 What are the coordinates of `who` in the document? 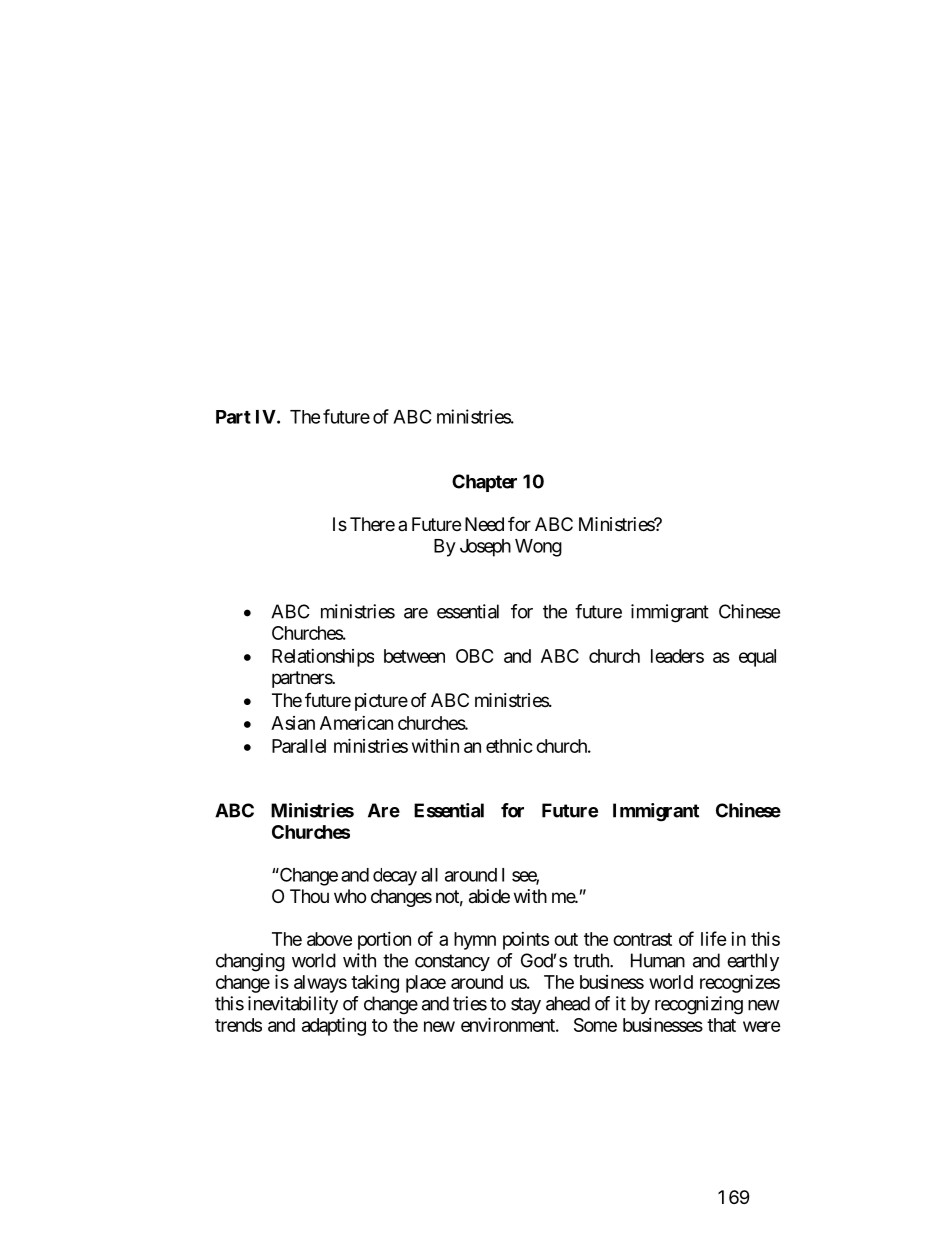 It's located at (350, 896).
